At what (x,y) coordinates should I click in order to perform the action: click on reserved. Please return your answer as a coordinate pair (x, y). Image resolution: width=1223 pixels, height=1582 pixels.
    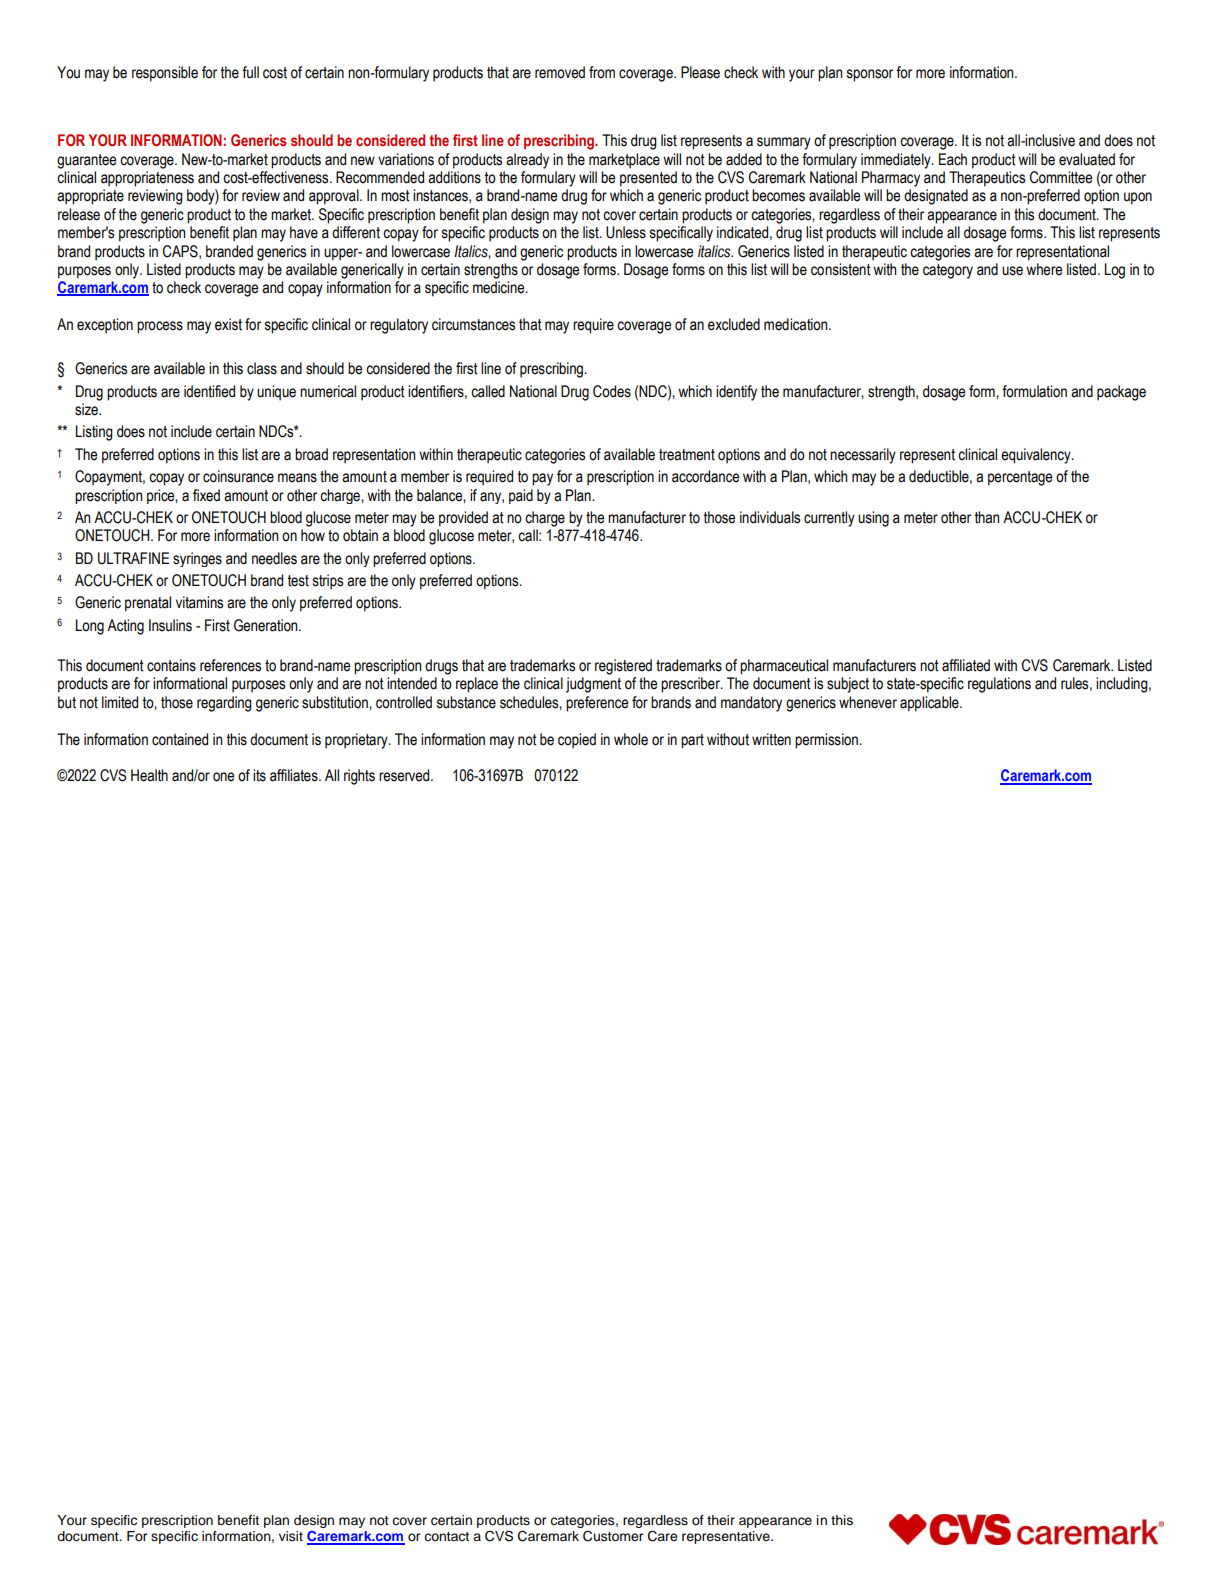
    Looking at the image, I should click on (405, 775).
